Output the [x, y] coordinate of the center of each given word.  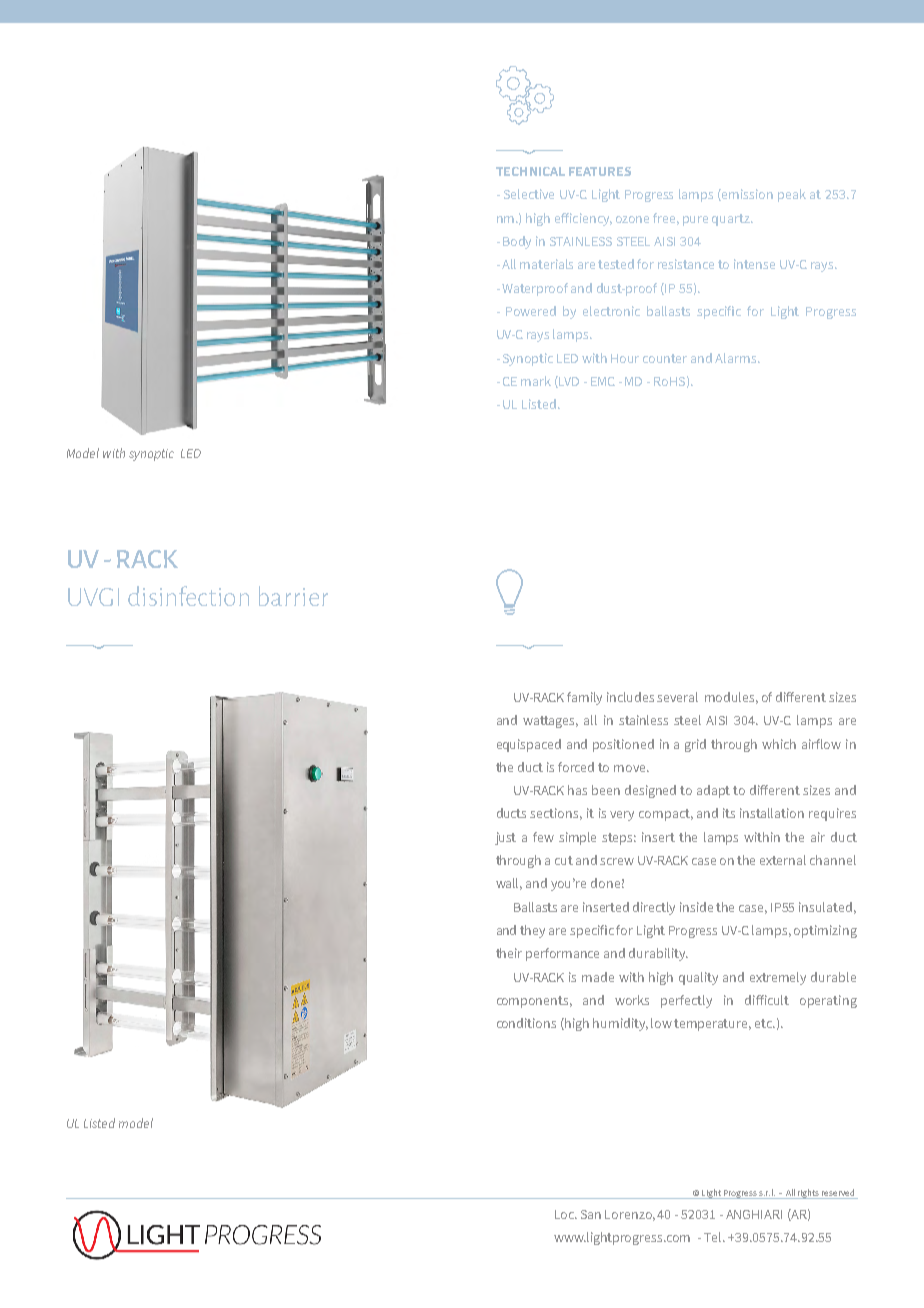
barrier [293, 596]
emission [747, 194]
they [532, 931]
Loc [565, 1214]
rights [808, 1194]
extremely [778, 978]
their [509, 953]
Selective [529, 194]
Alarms [737, 358]
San [591, 1214]
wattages [550, 722]
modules [731, 698]
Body [517, 242]
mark [536, 381]
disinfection [188, 596]
